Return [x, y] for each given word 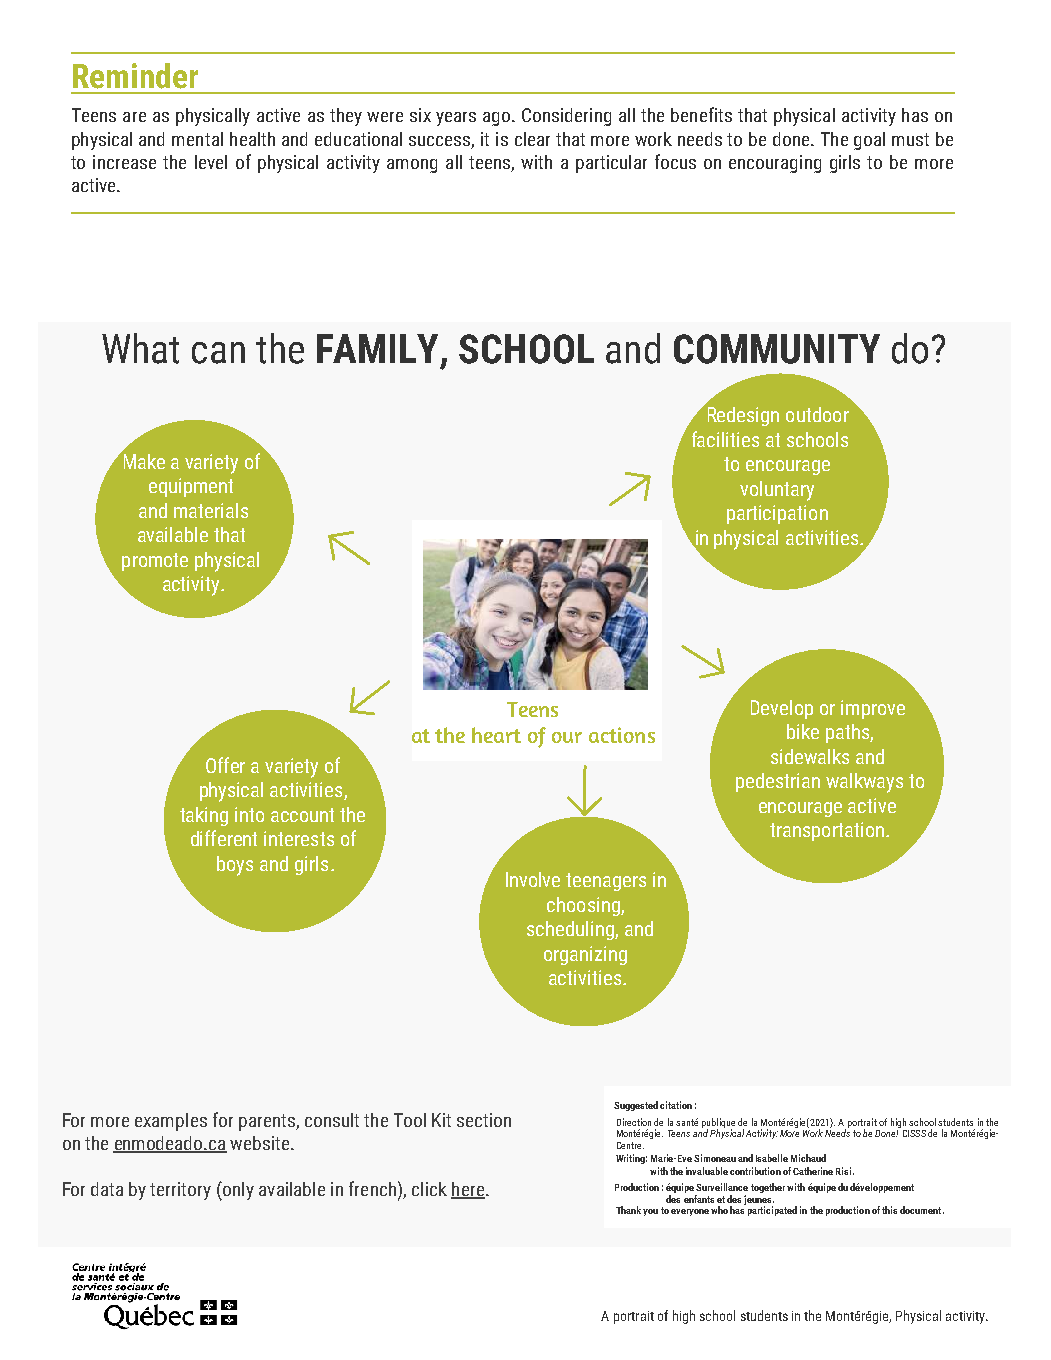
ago [498, 119]
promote [155, 562]
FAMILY [379, 350]
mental [197, 139]
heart [496, 735]
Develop [782, 709]
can [218, 353]
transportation [827, 831]
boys [235, 866]
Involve [533, 879]
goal [869, 141]
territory [180, 1191]
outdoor [817, 414]
